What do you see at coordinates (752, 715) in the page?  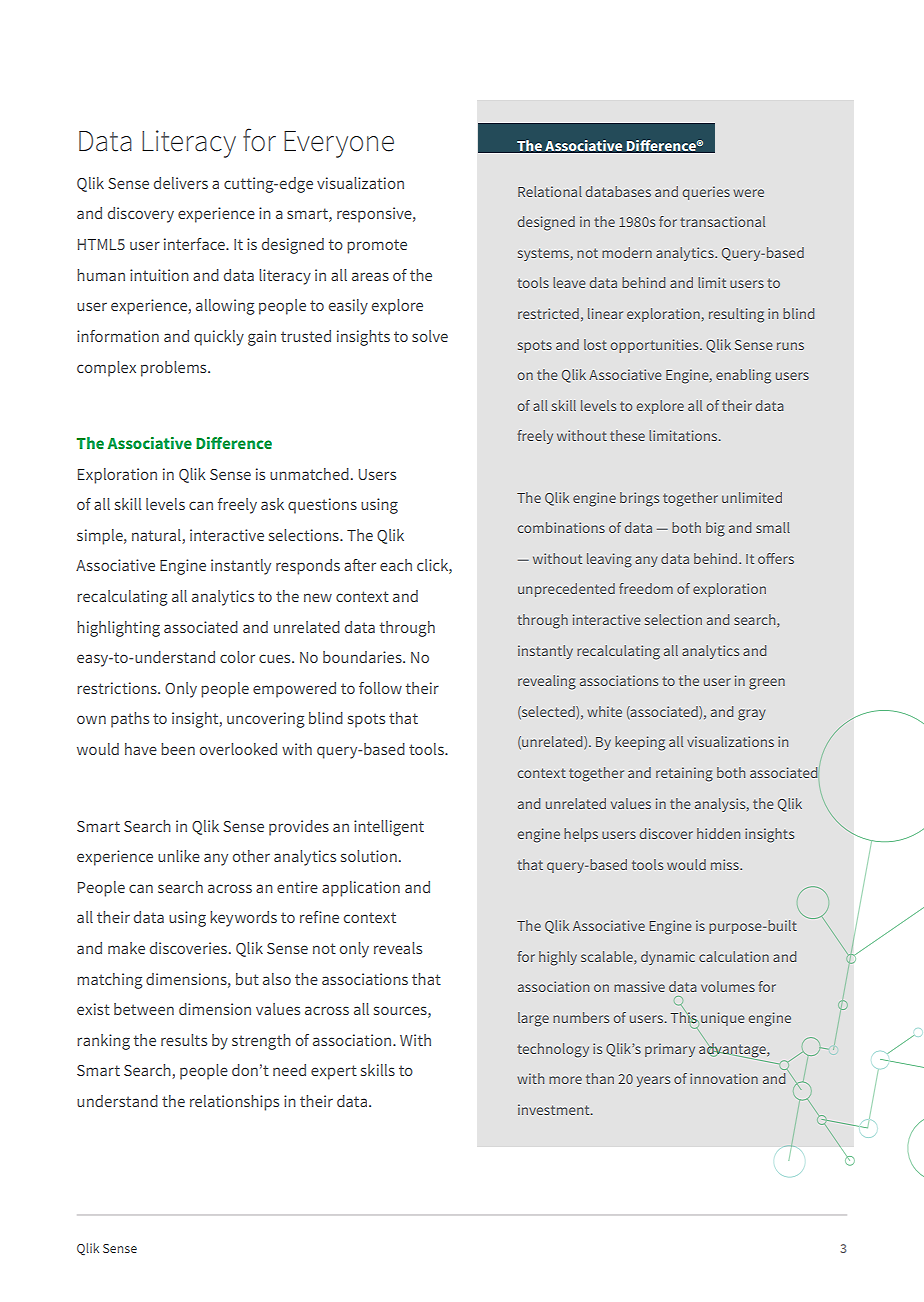 I see `gray` at bounding box center [752, 715].
